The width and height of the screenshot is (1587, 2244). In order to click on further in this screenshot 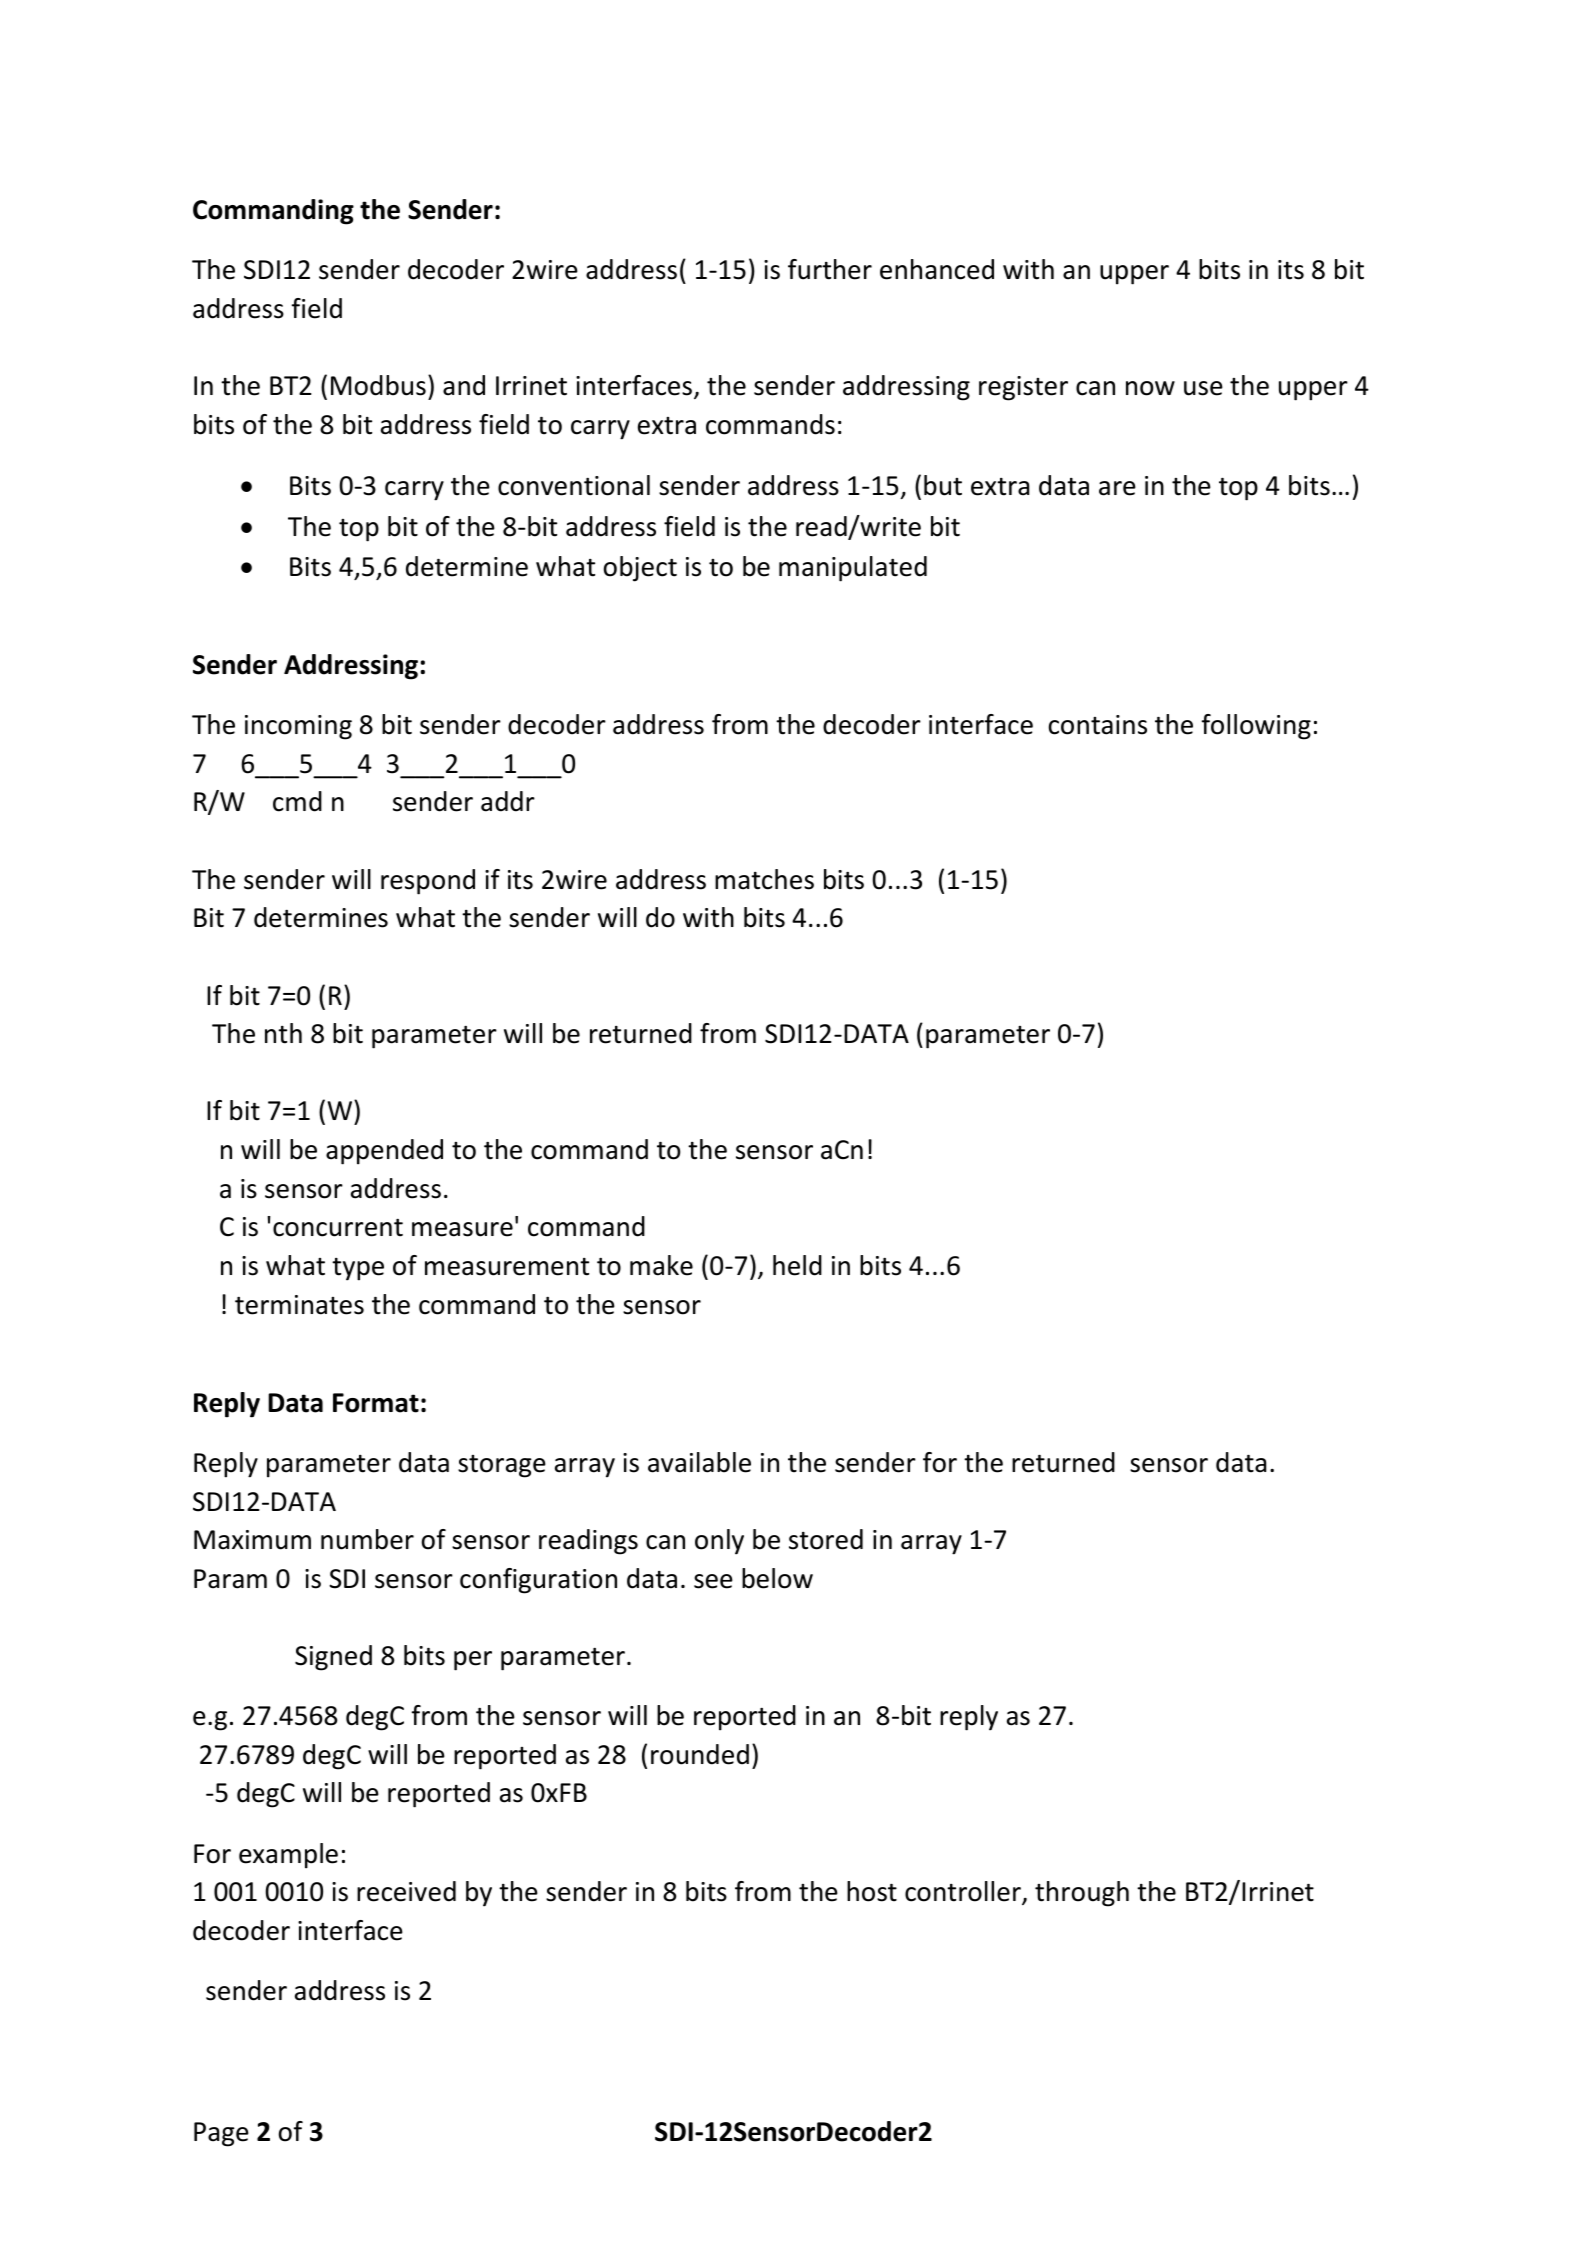, I will do `click(830, 269)`.
